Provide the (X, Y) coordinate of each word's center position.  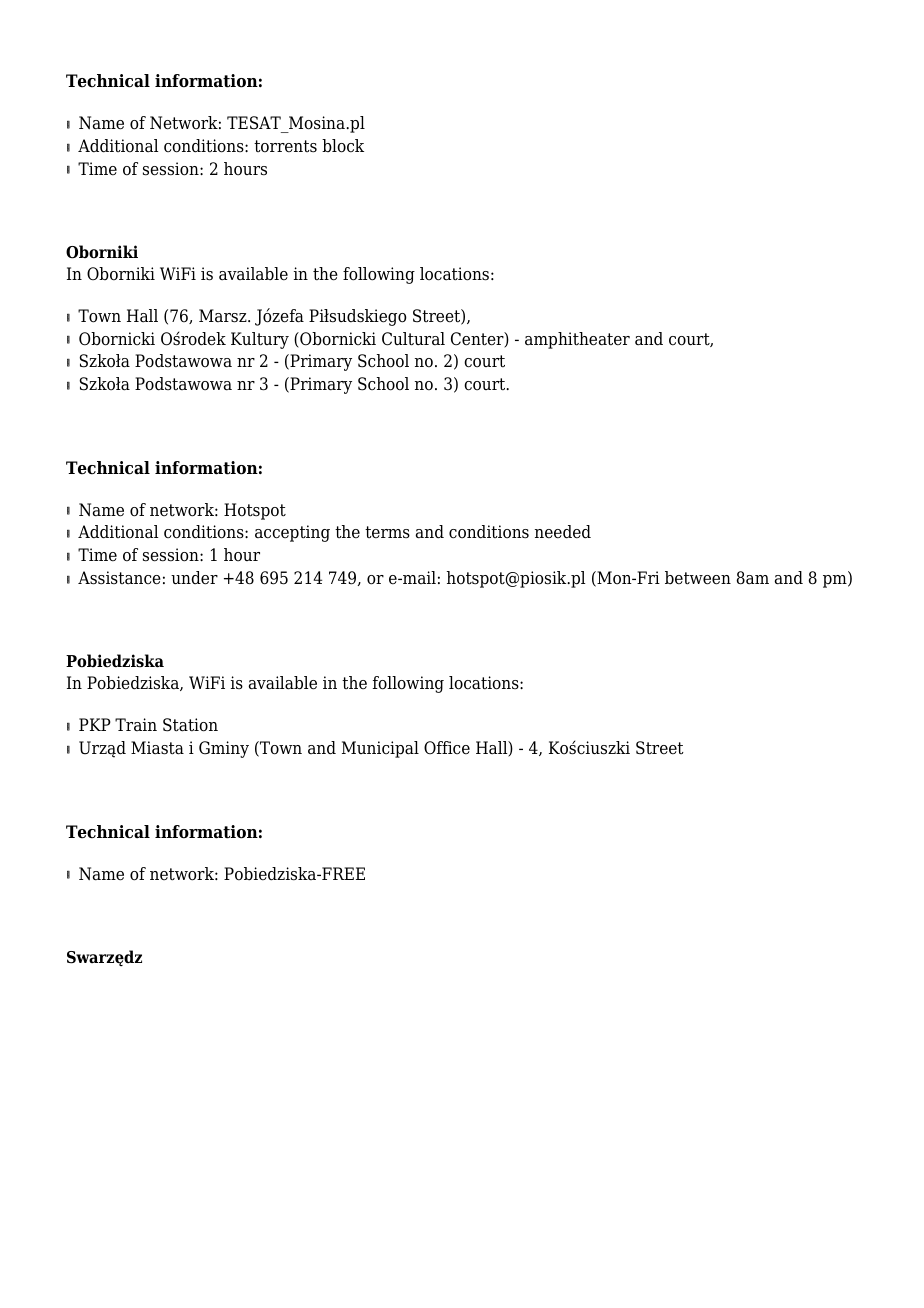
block (343, 146)
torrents (285, 146)
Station (190, 725)
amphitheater (577, 340)
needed (563, 532)
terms (387, 532)
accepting (292, 533)
